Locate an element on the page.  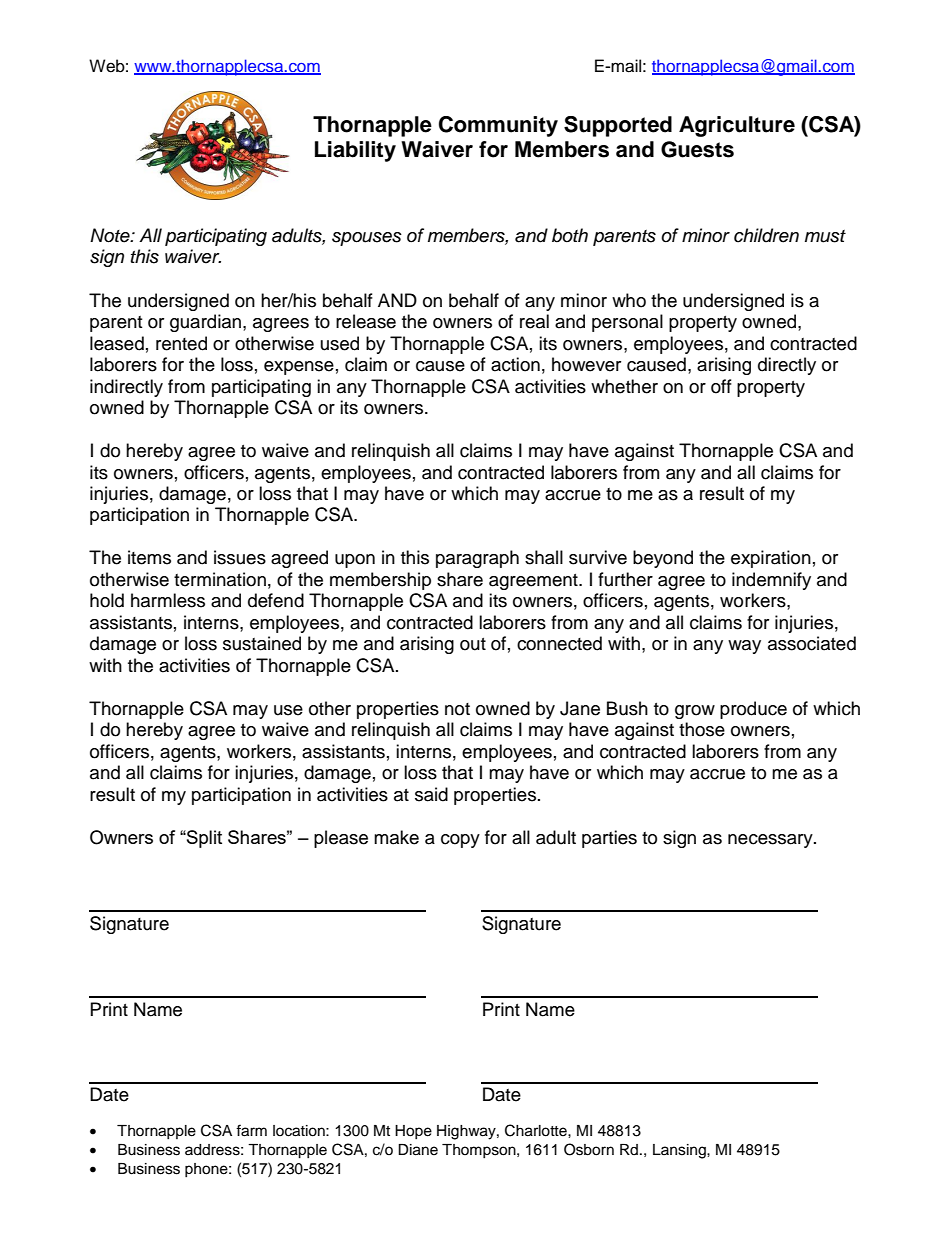
harmless is located at coordinates (168, 600).
